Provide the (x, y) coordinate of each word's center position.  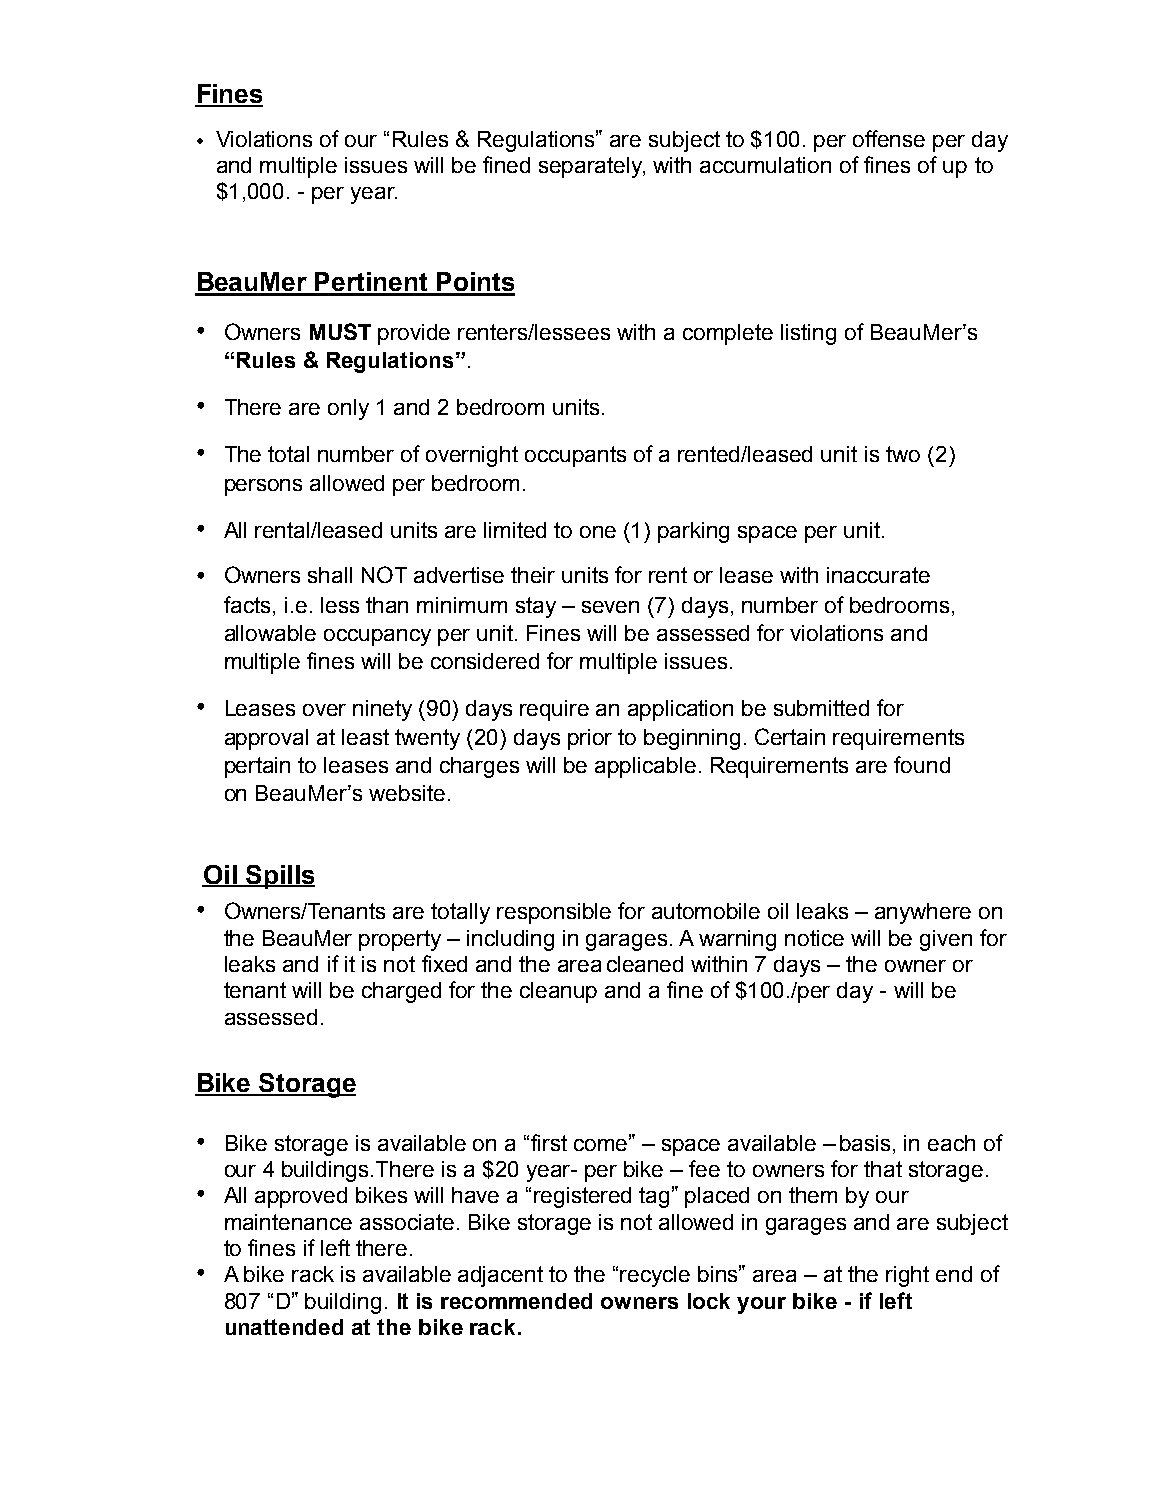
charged (401, 992)
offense (889, 138)
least (365, 737)
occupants (575, 456)
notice (814, 938)
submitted (821, 708)
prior (590, 739)
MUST (340, 331)
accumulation (765, 165)
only (348, 409)
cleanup (558, 992)
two (903, 454)
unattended (284, 1327)
